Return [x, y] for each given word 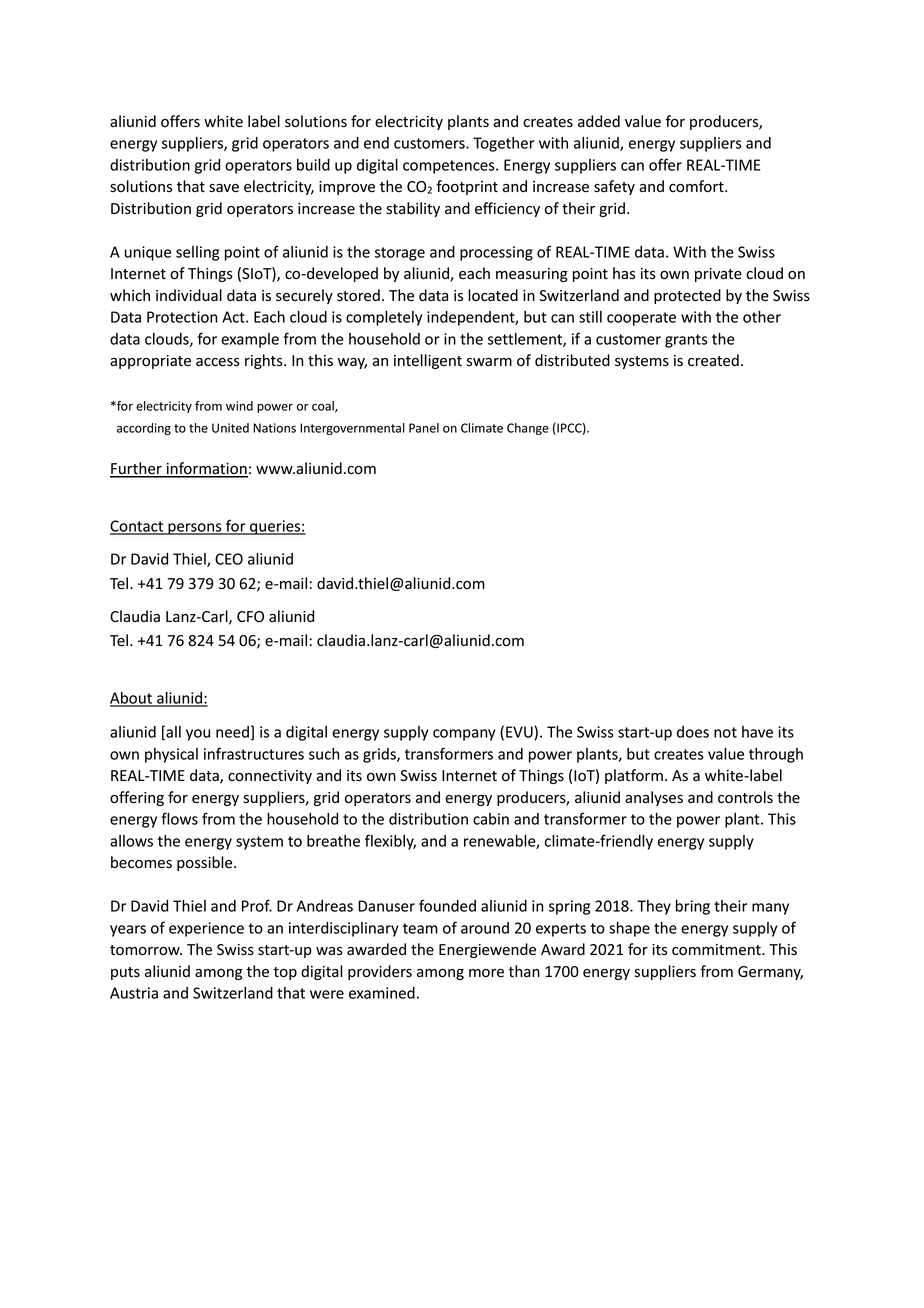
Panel [424, 428]
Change [528, 429]
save [224, 188]
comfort [697, 186]
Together [504, 144]
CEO [229, 559]
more [486, 973]
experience [206, 929]
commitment [717, 950]
